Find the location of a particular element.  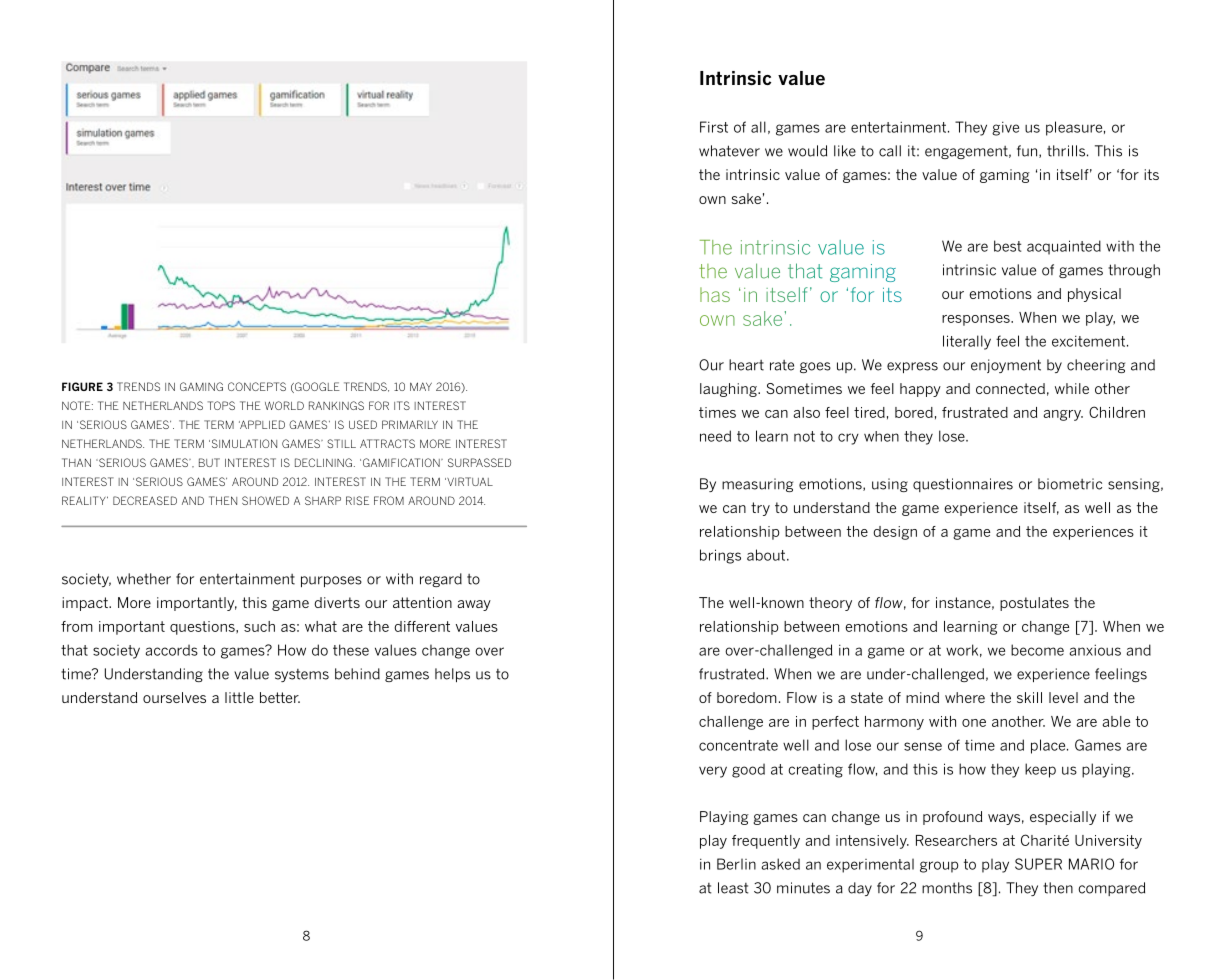

First is located at coordinates (714, 127).
